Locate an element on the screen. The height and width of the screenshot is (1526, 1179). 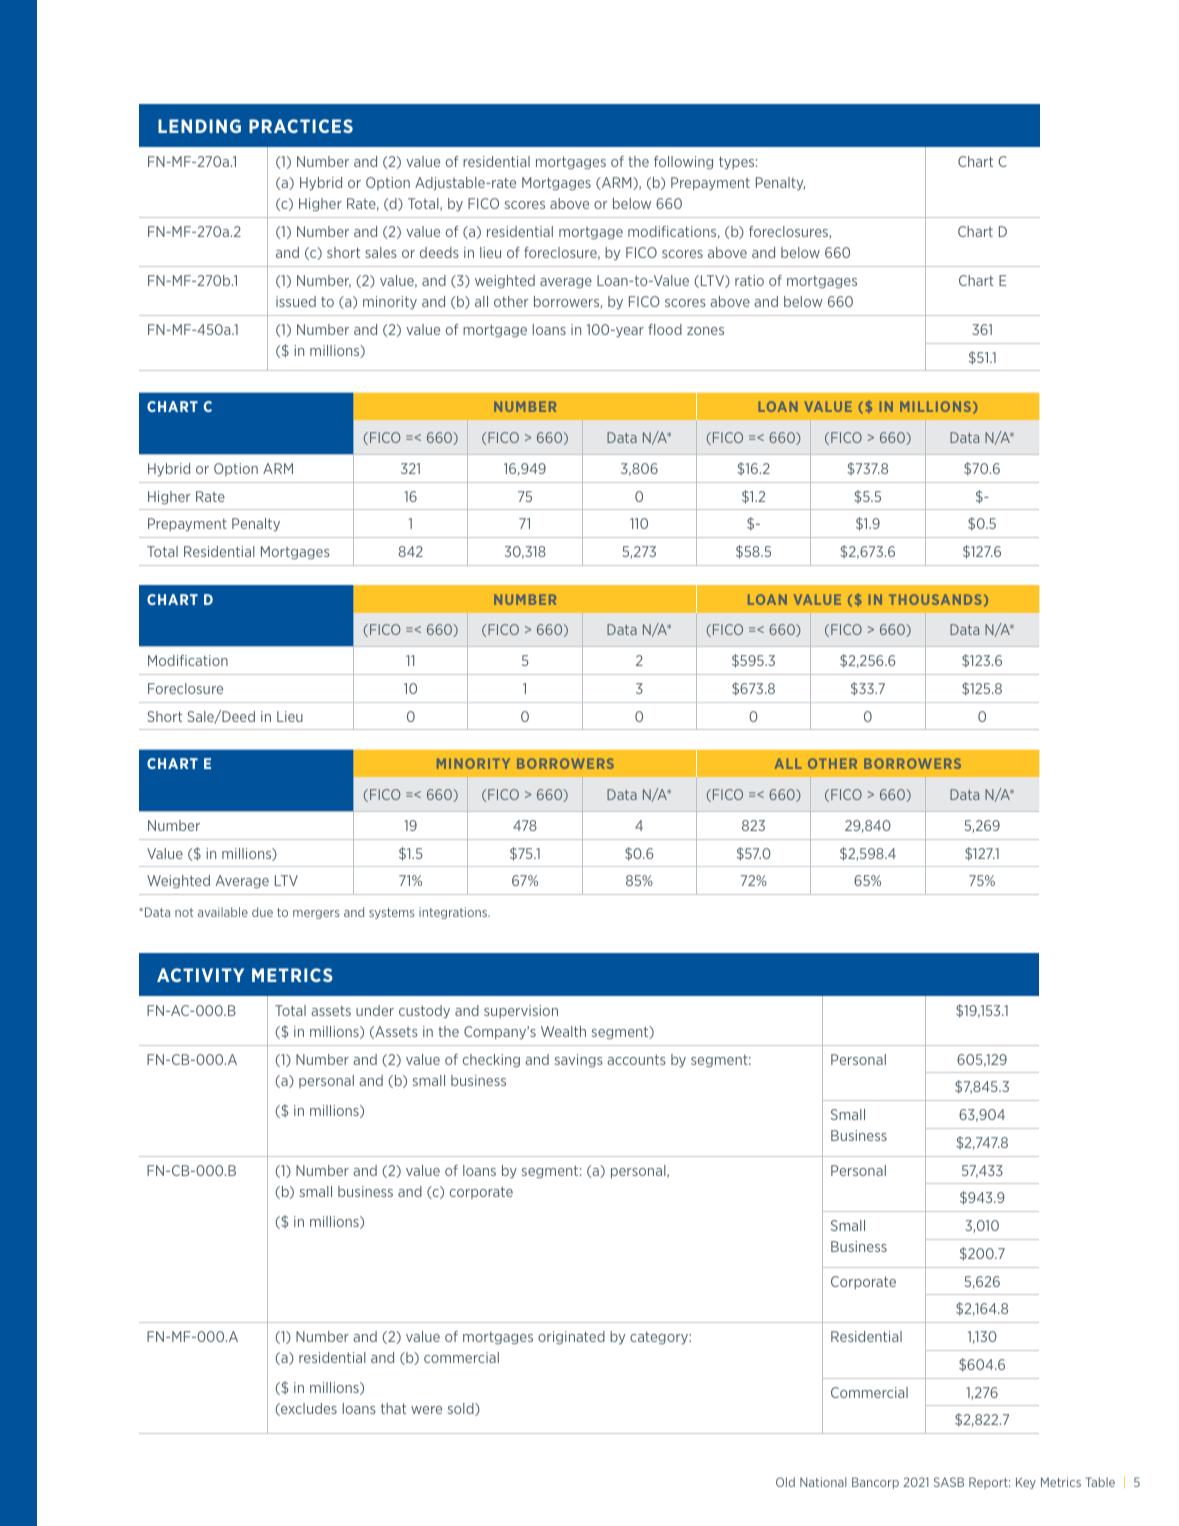
zones is located at coordinates (705, 331).
